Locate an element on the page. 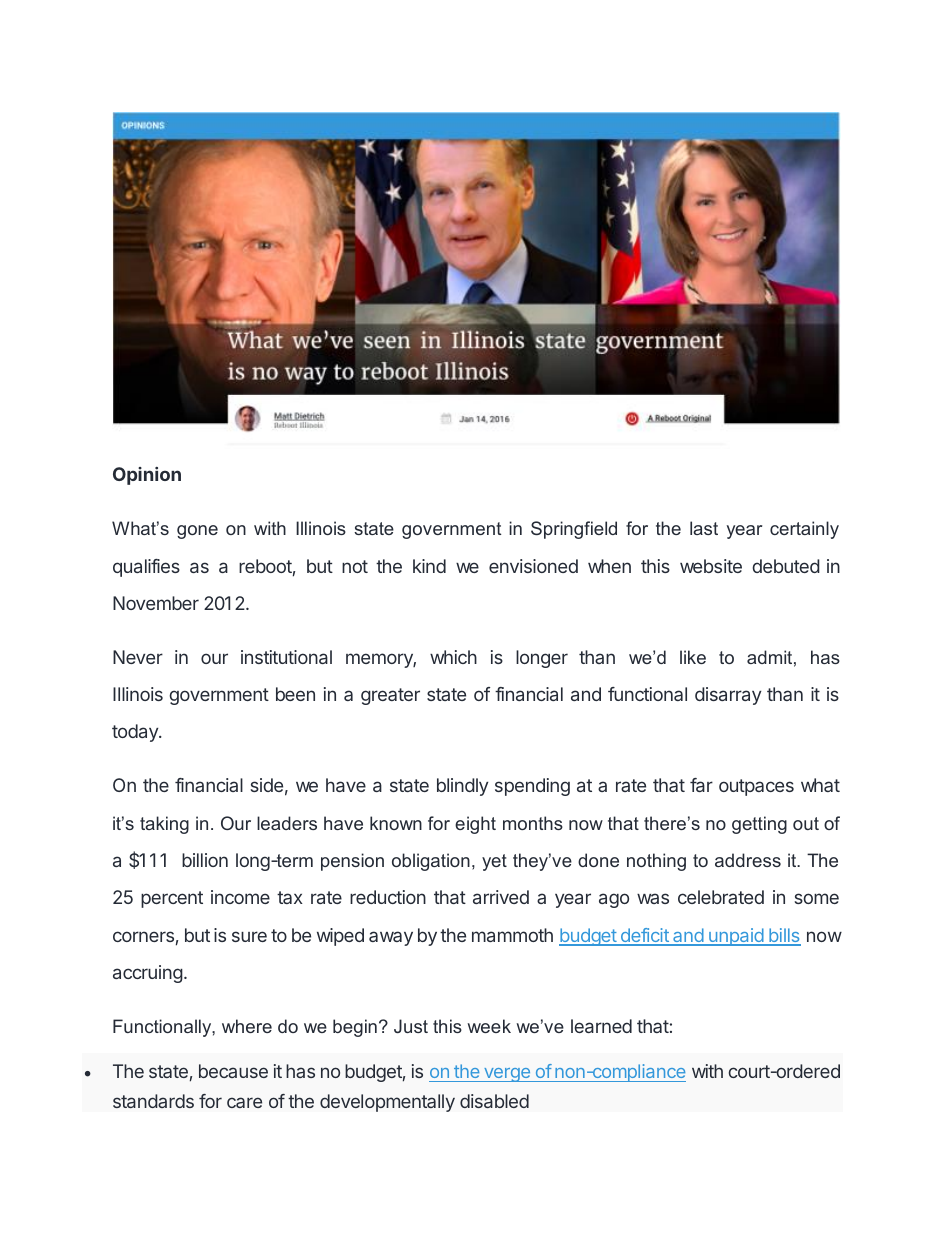 This page has height=1233, width=952. Springfield is located at coordinates (574, 530).
